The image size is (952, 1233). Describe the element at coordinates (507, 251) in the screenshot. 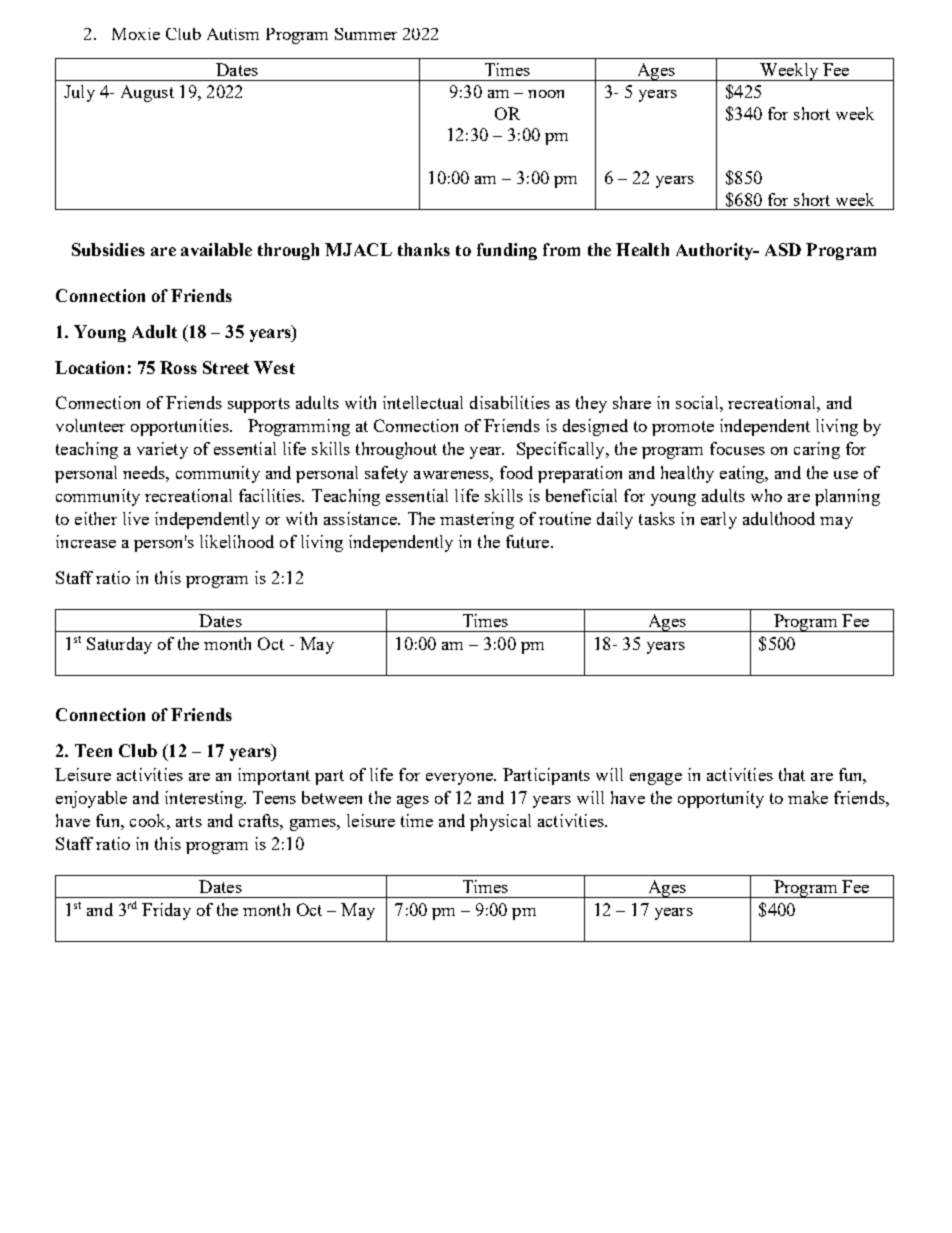

I see `funding` at that location.
